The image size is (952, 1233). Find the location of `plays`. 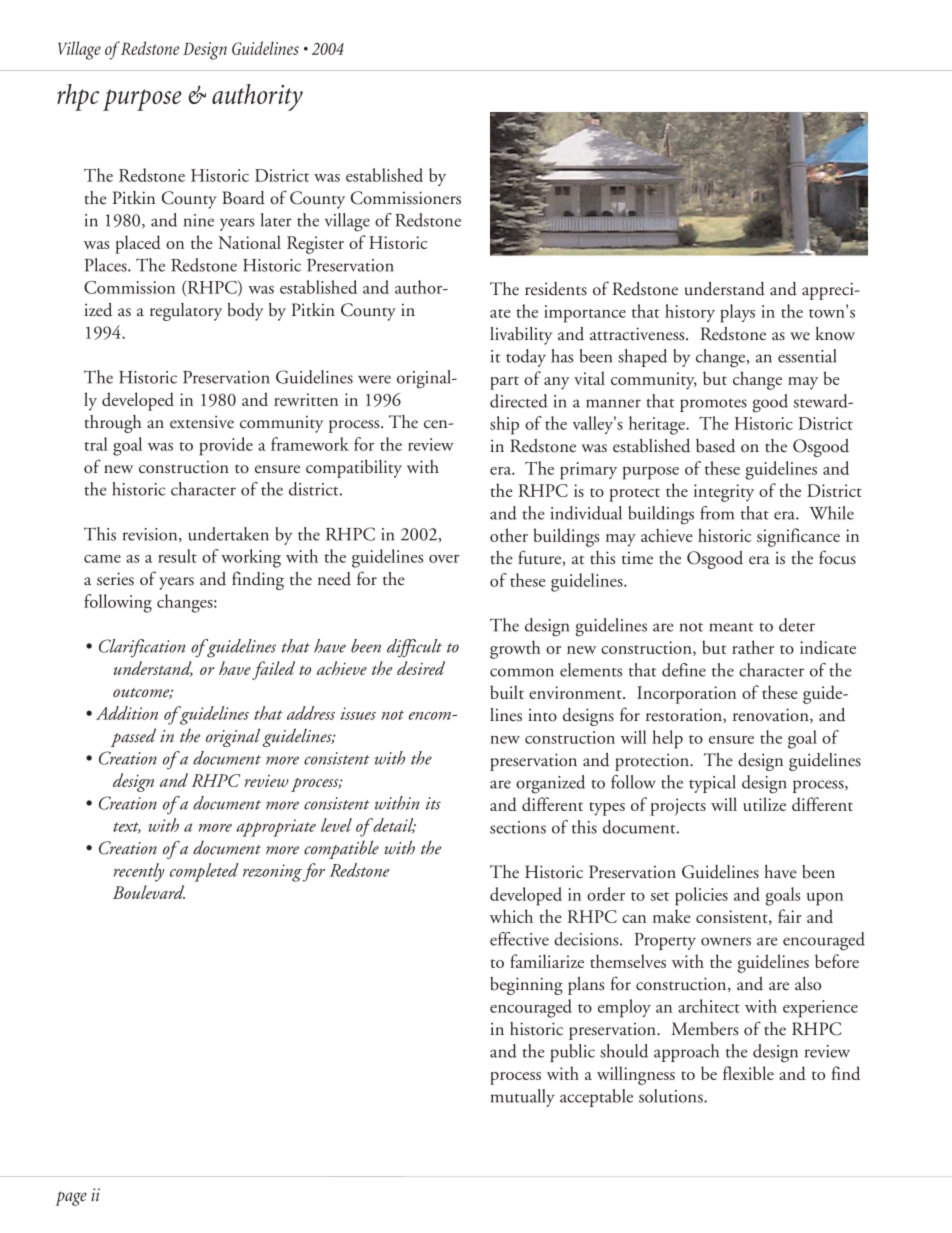

plays is located at coordinates (737, 313).
